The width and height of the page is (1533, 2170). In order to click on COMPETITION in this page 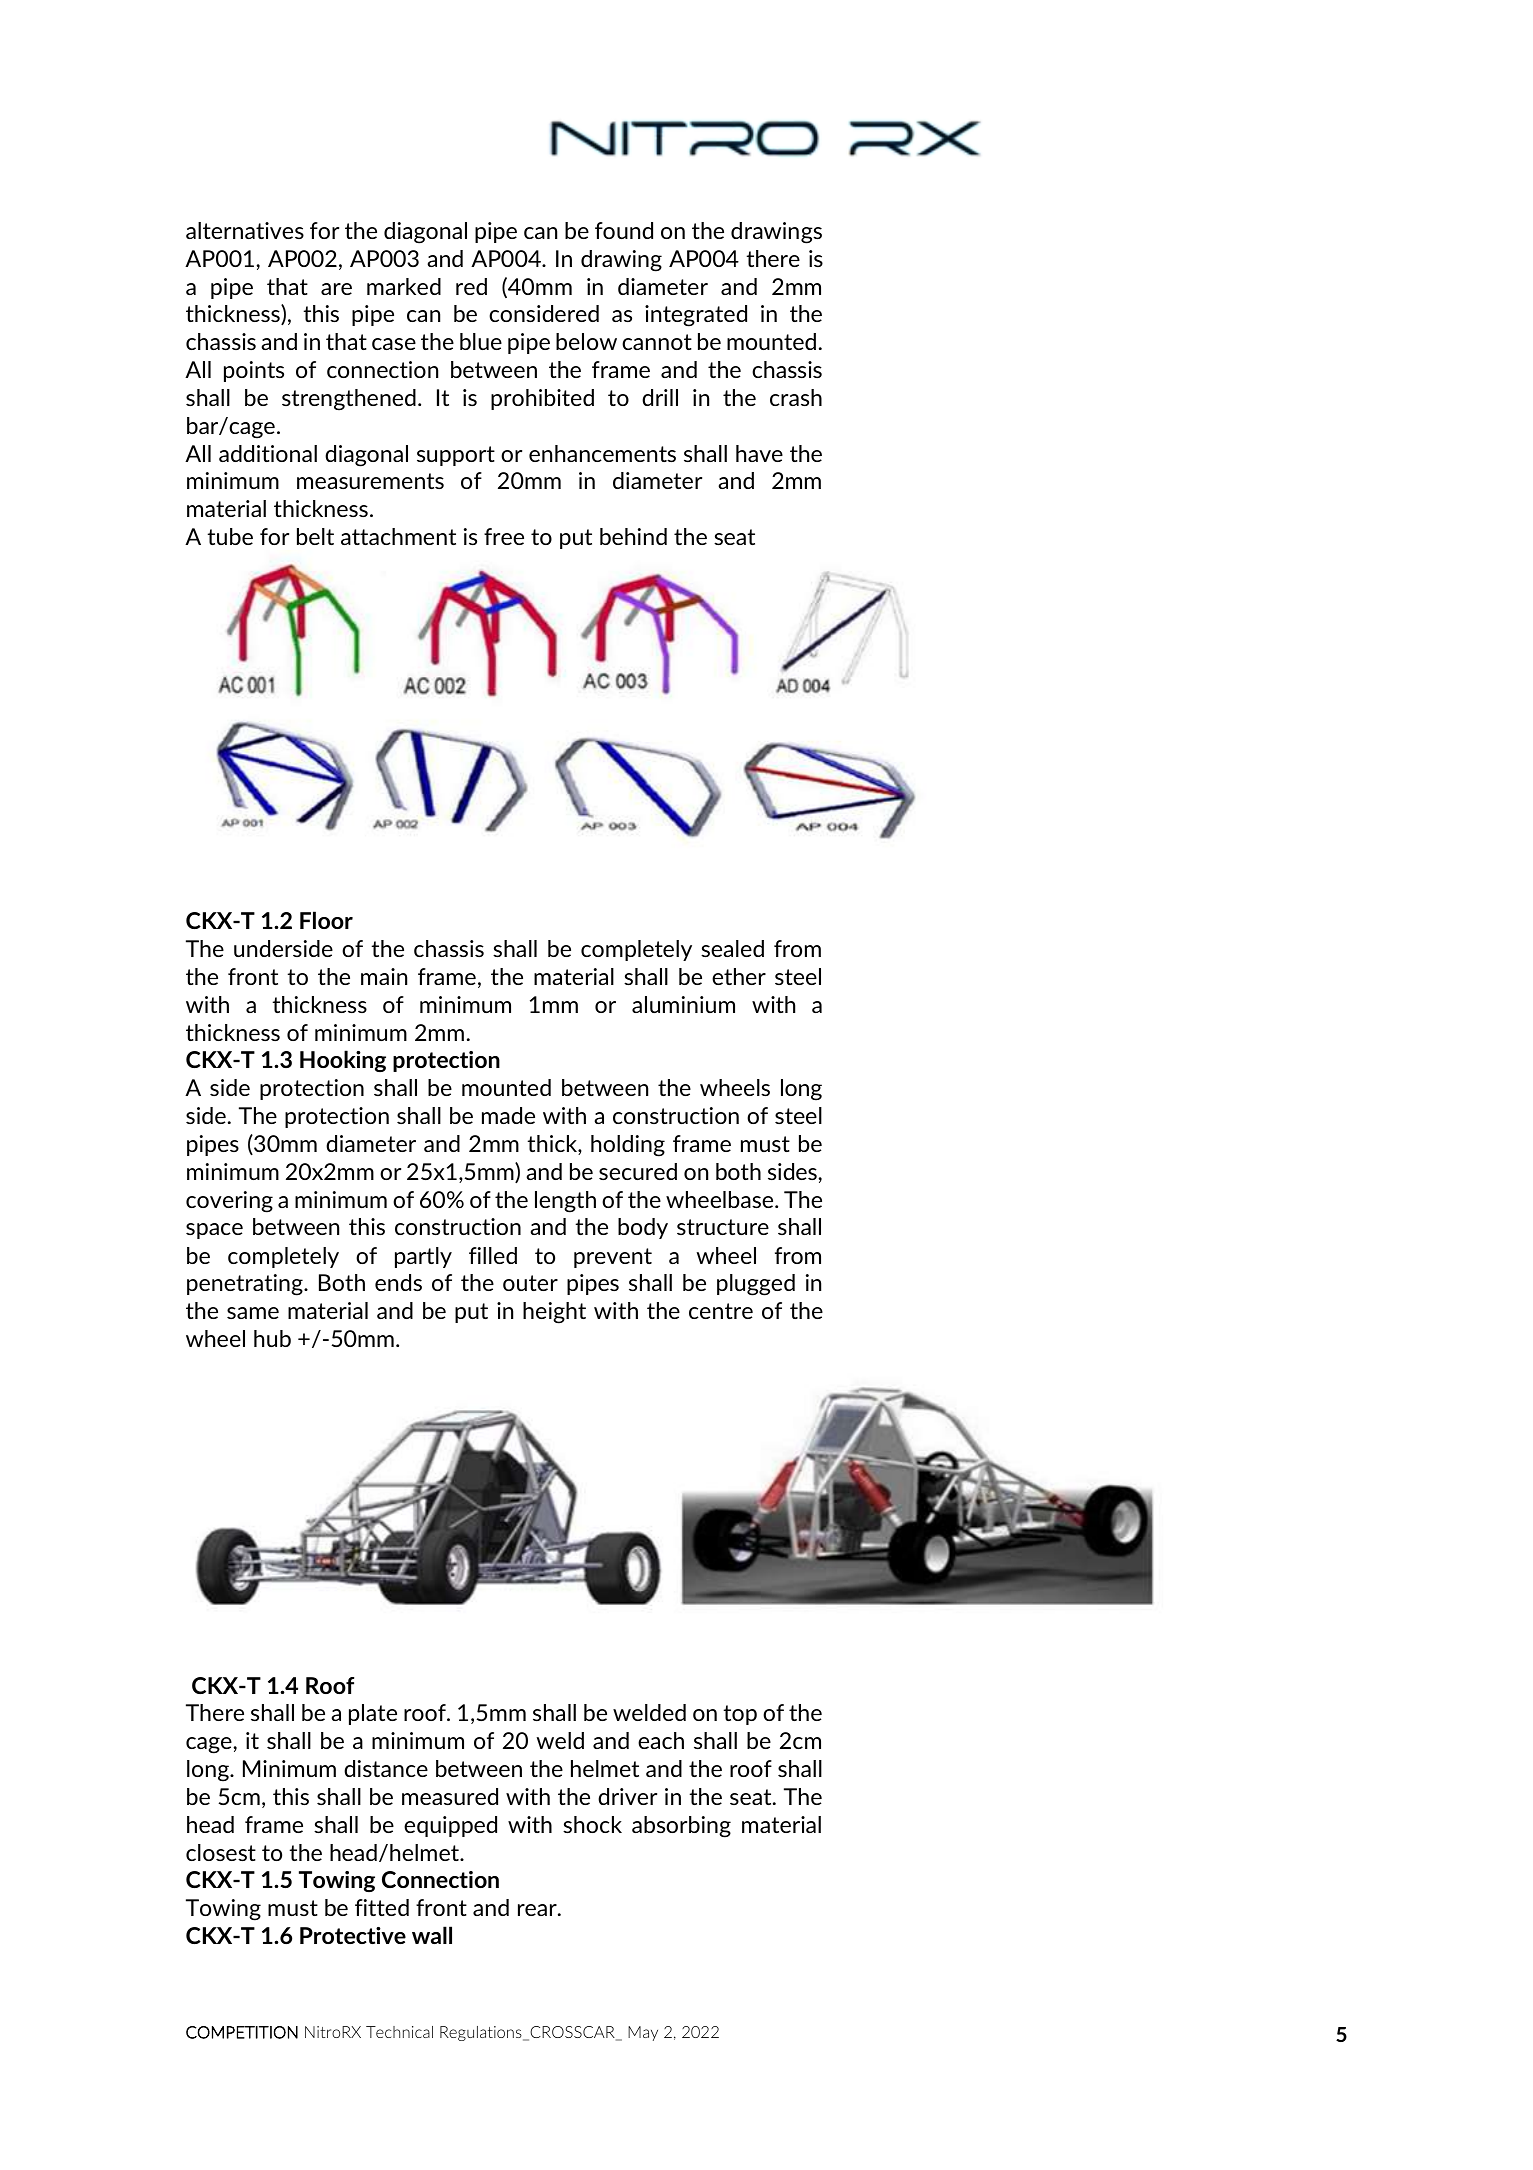, I will do `click(242, 2032)`.
